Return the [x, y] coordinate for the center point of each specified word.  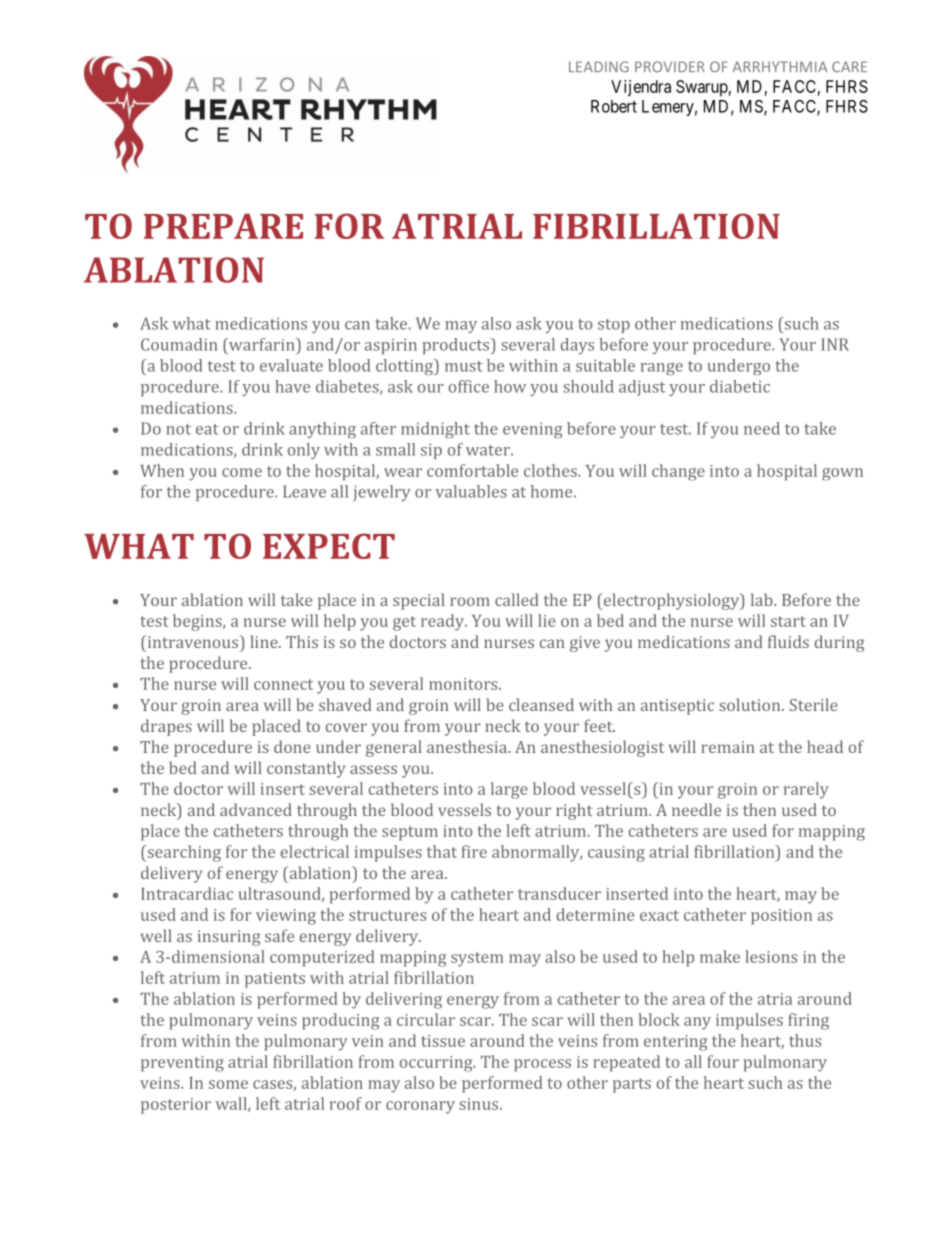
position [781, 917]
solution [751, 704]
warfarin [262, 344]
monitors [464, 684]
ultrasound [280, 894]
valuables [471, 491]
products [456, 346]
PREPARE [223, 226]
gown [842, 474]
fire [474, 851]
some [228, 1084]
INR [835, 344]
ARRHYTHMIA [780, 66]
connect [283, 684]
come [242, 472]
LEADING [599, 66]
